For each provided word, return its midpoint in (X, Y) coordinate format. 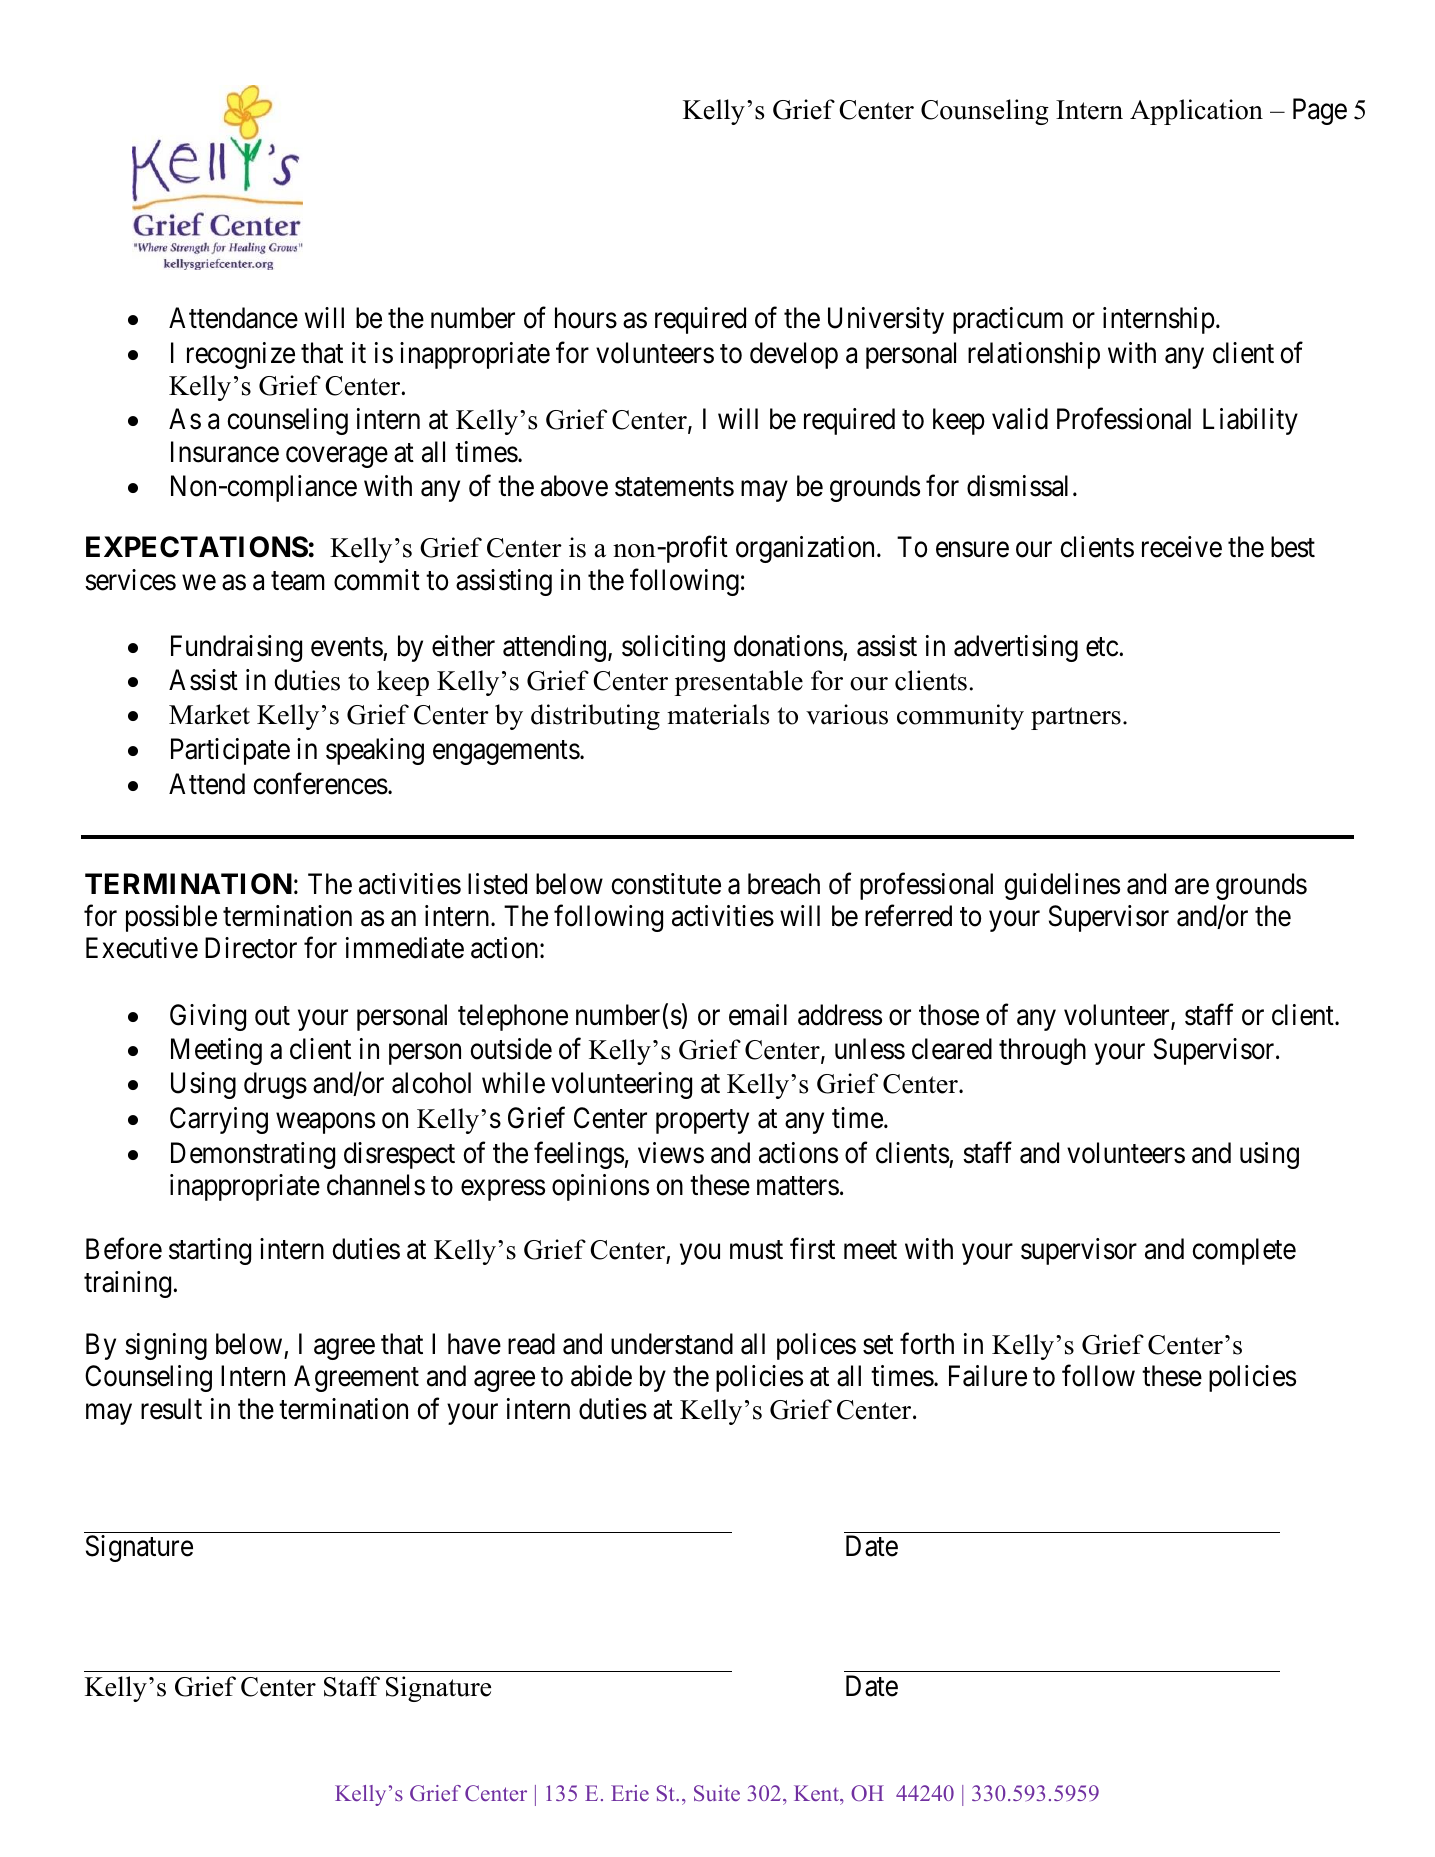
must (756, 1250)
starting (210, 1251)
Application (1196, 112)
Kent (817, 1793)
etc (1103, 647)
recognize (241, 355)
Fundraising (236, 648)
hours (586, 318)
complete (1244, 1251)
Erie (630, 1793)
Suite (717, 1793)
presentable (739, 683)
